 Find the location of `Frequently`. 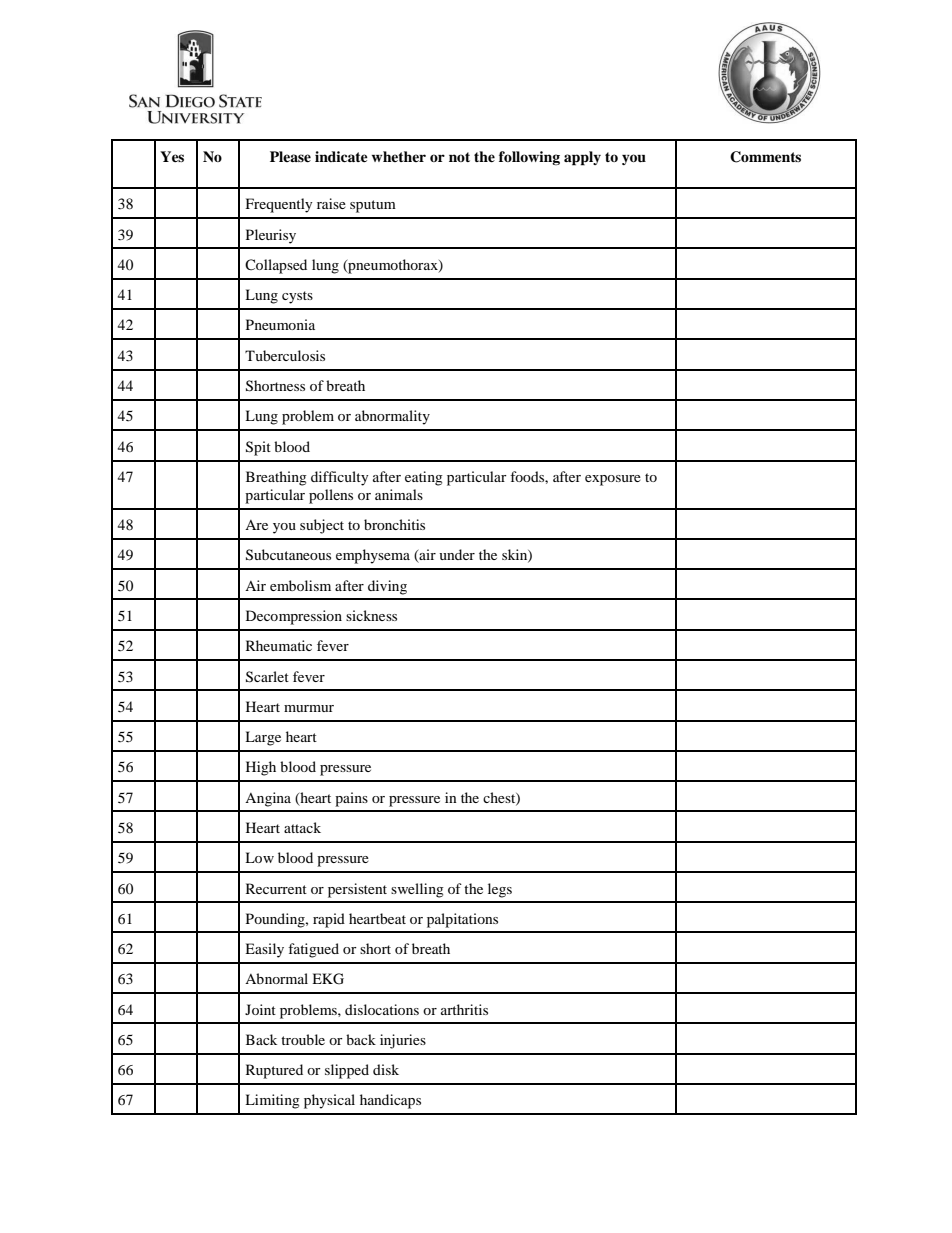

Frequently is located at coordinates (279, 205).
